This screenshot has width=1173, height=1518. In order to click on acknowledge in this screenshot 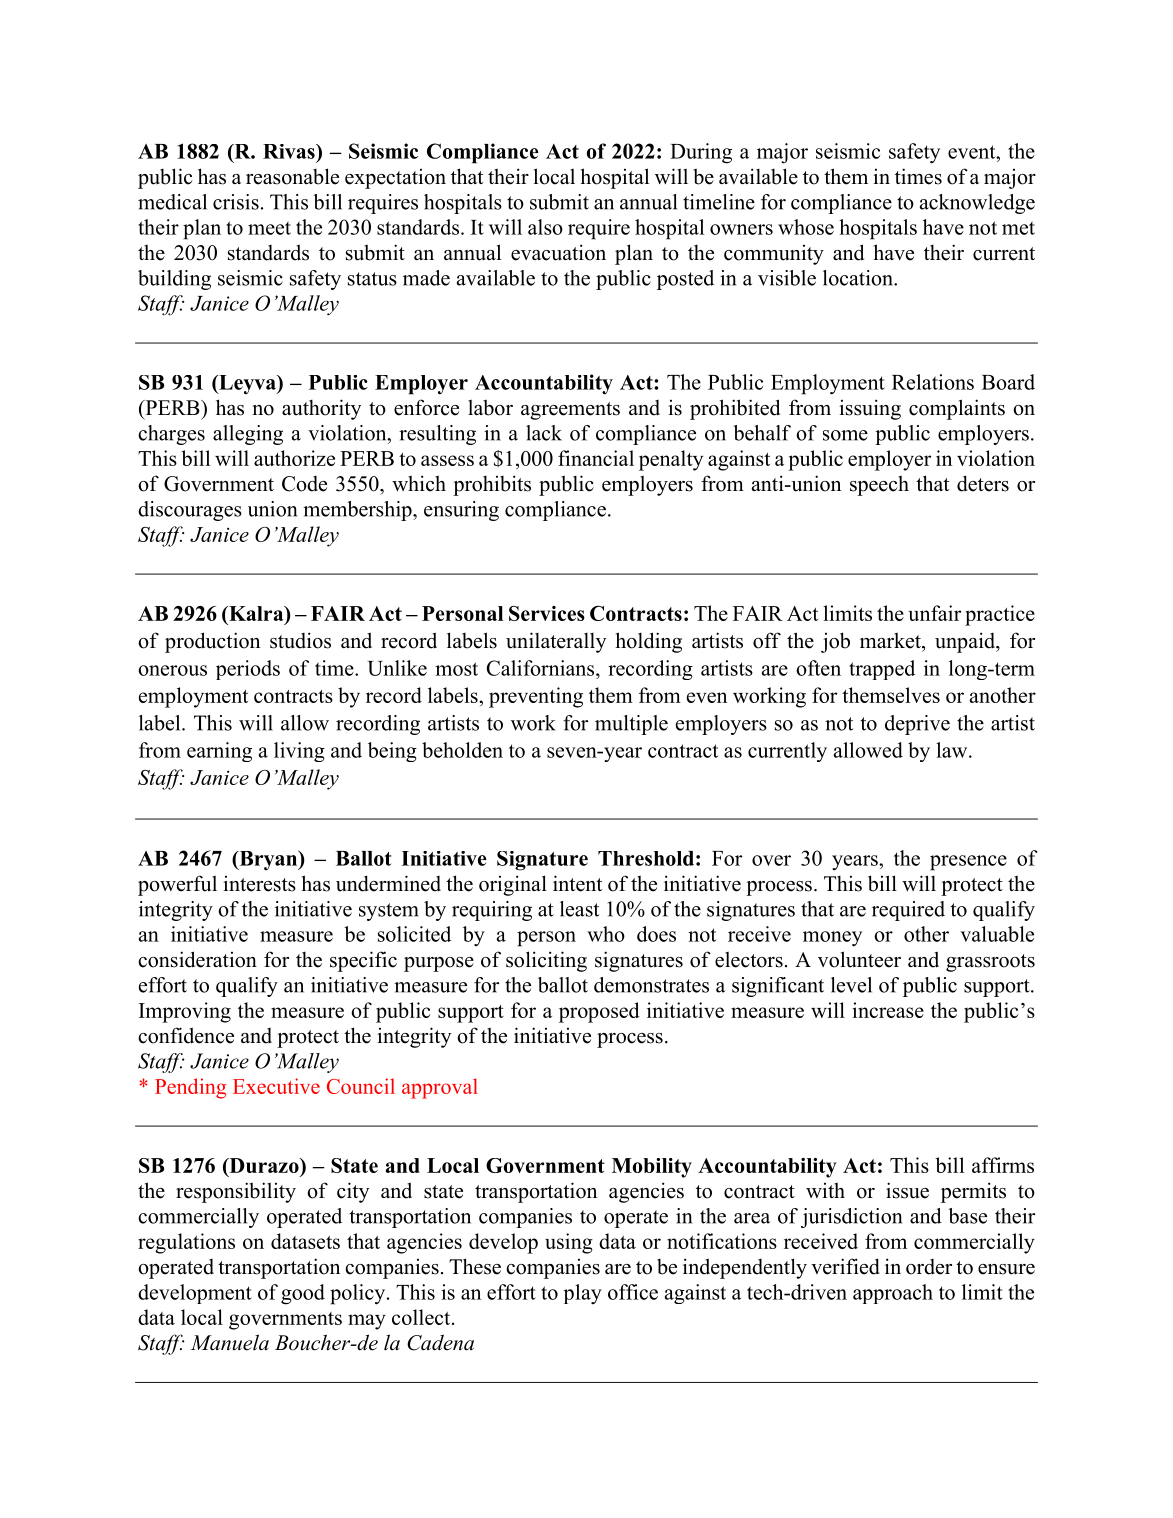, I will do `click(977, 204)`.
